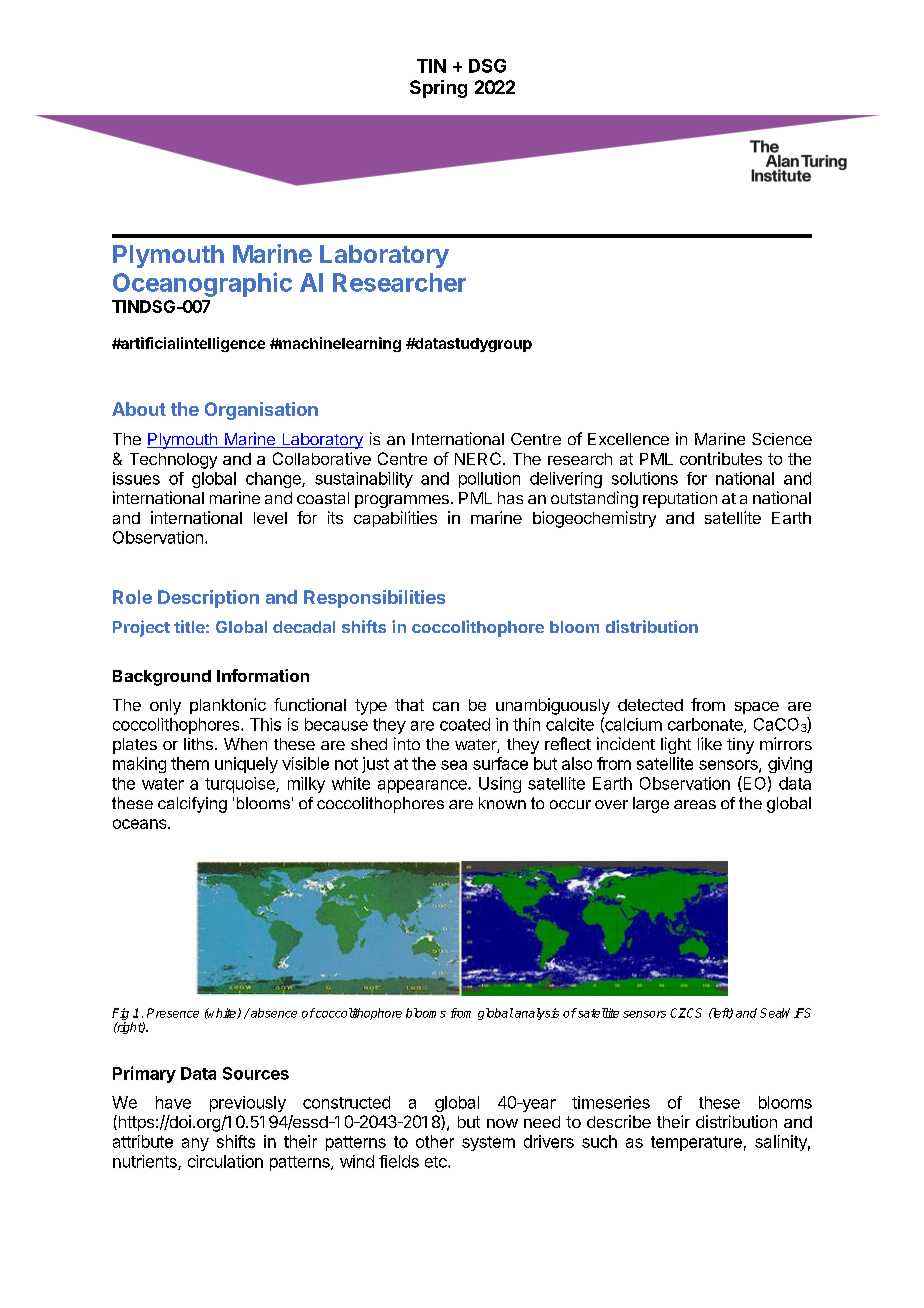 The height and width of the page is (1308, 924). Describe the element at coordinates (438, 89) in the page. I see `Spring` at that location.
